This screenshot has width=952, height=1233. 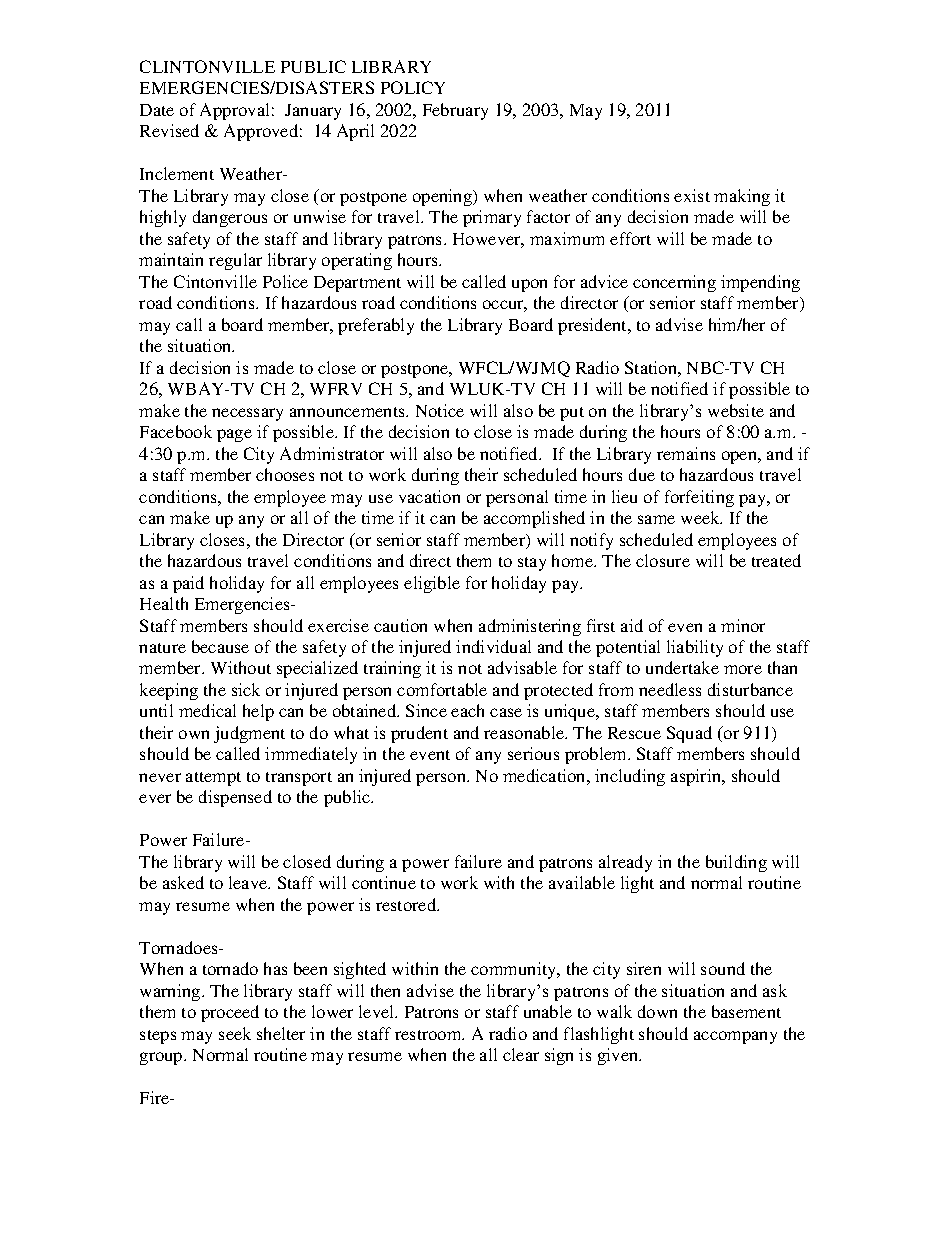 What do you see at coordinates (169, 130) in the screenshot?
I see `Revised` at bounding box center [169, 130].
